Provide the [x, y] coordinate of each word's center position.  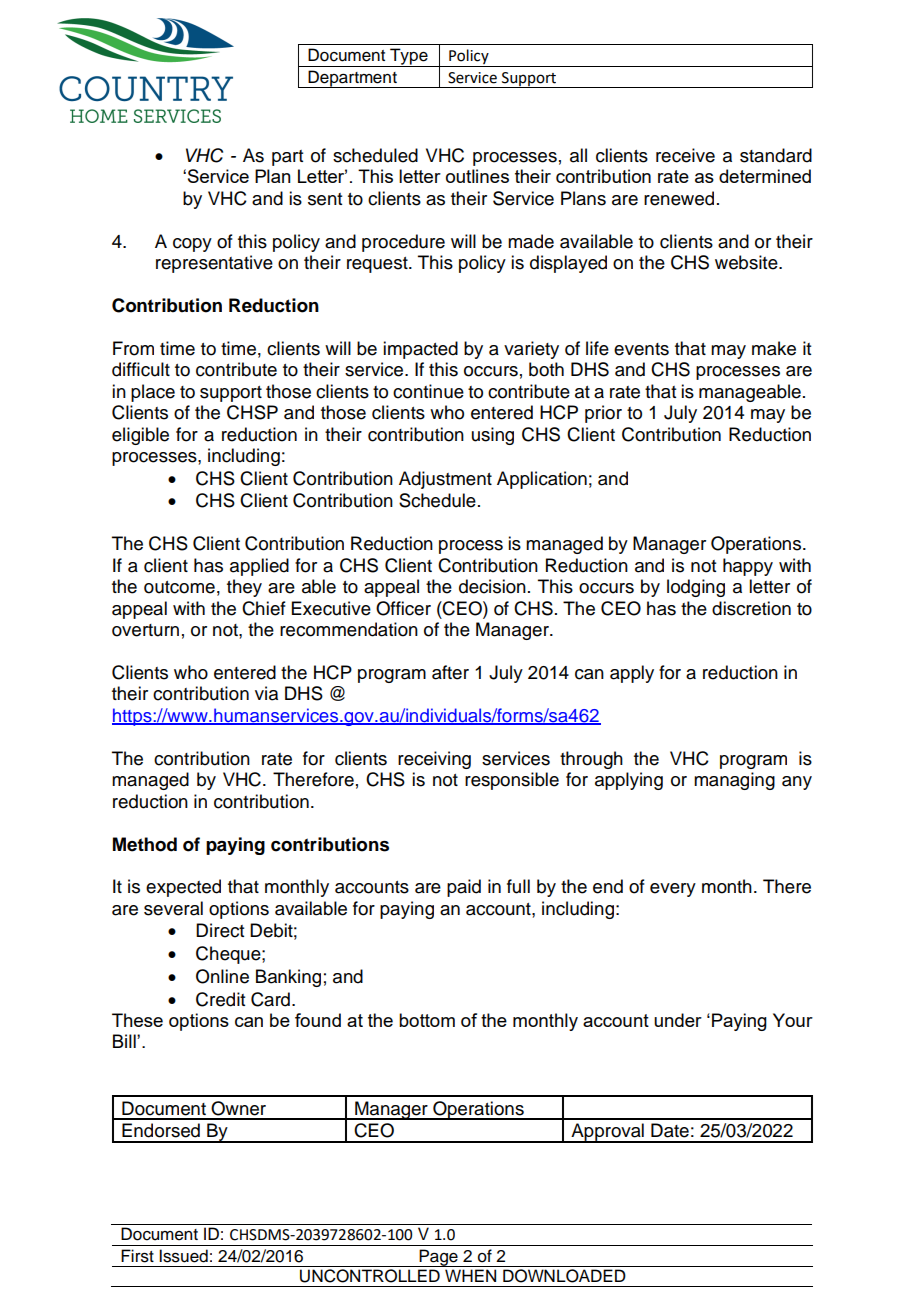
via [266, 693]
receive [685, 155]
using [493, 436]
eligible [140, 436]
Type [409, 57]
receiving [434, 760]
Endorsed [161, 1130]
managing [734, 781]
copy [192, 245]
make [774, 348]
